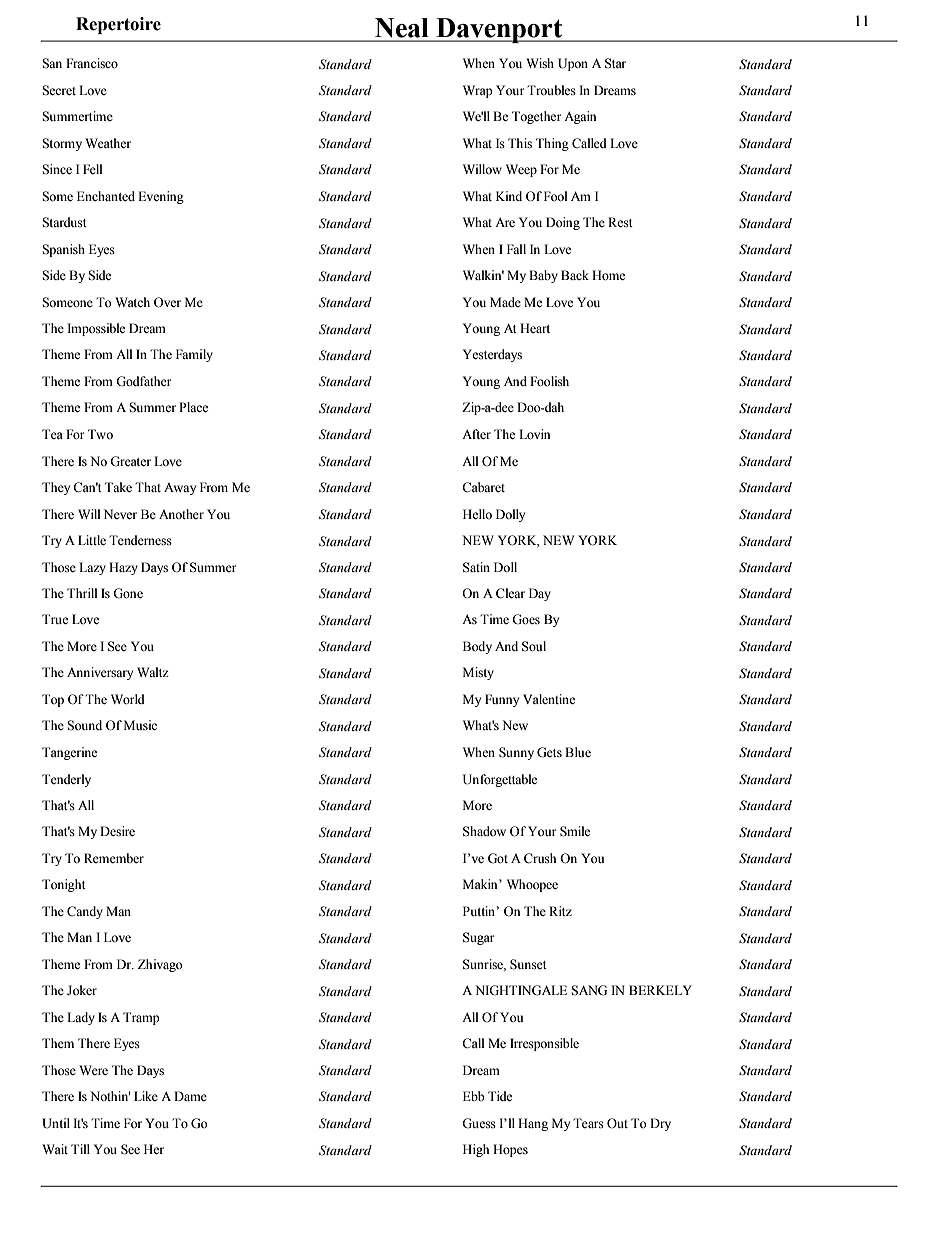  I want to click on Nothin, so click(110, 1096).
